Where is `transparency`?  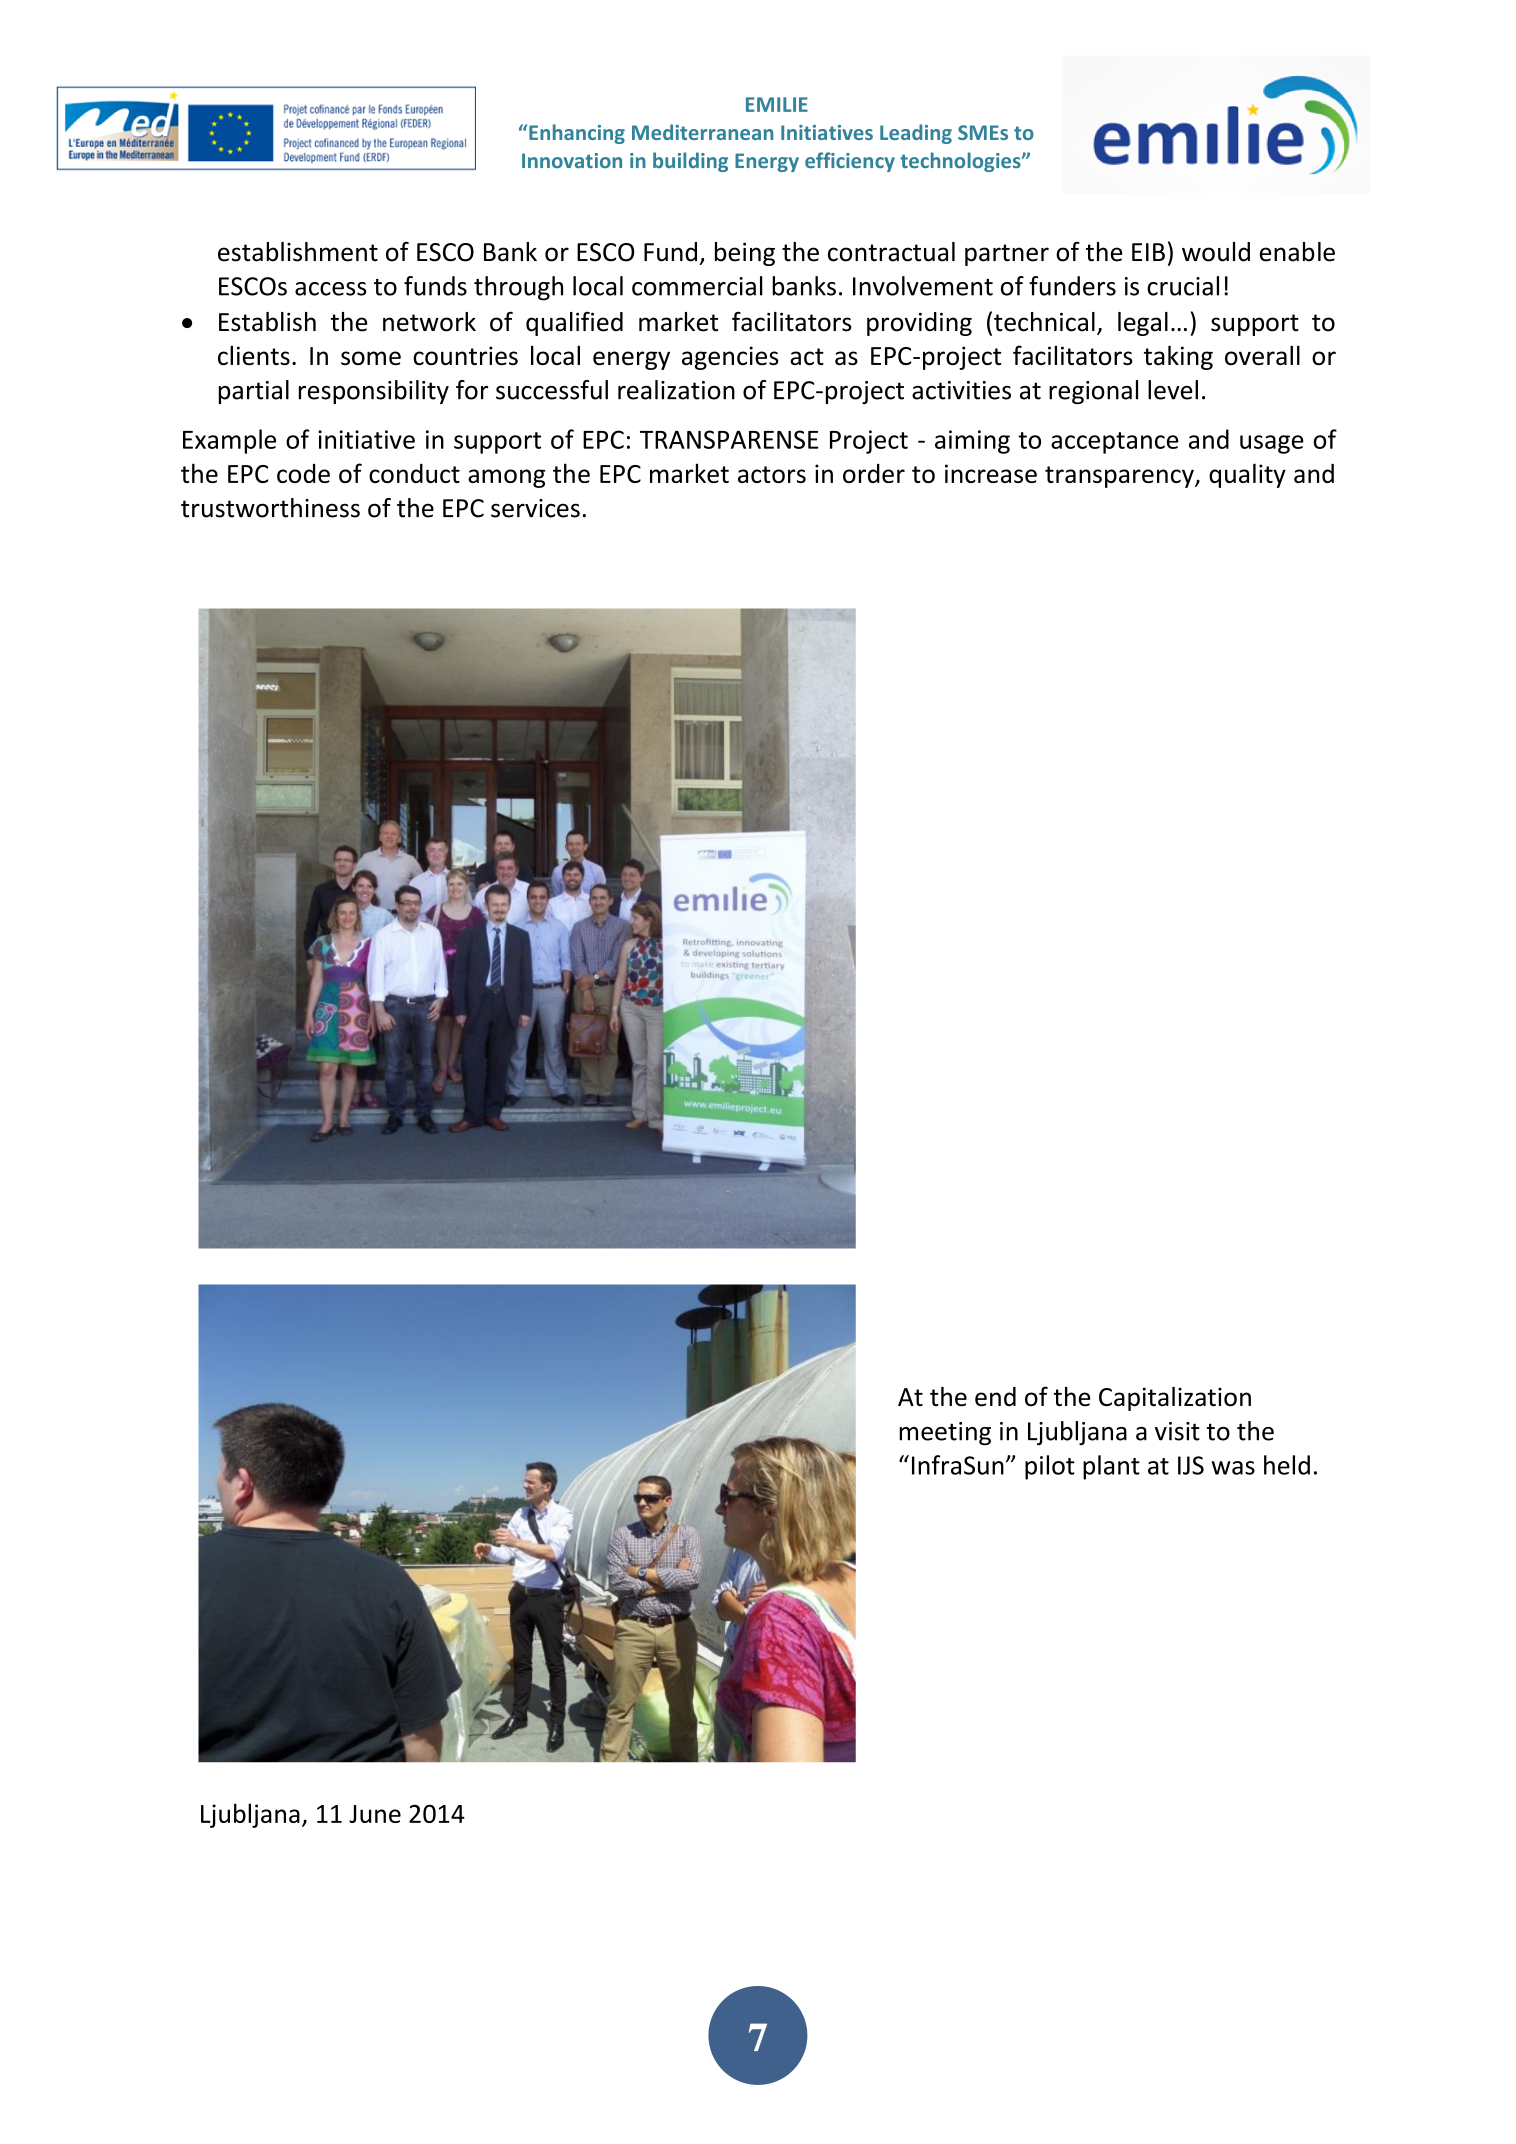
transparency is located at coordinates (1120, 477).
